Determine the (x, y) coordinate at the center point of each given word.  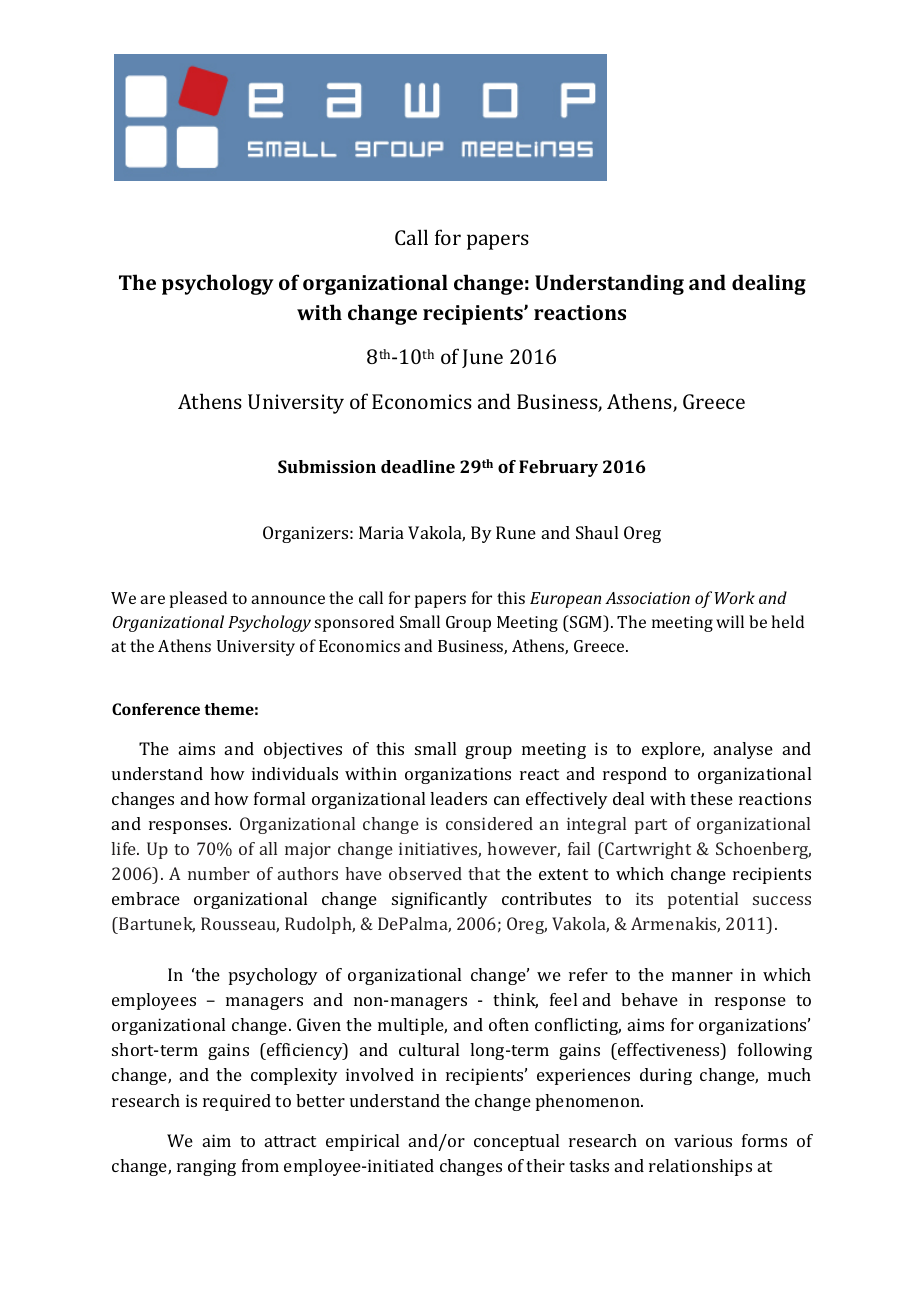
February (558, 468)
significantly (440, 900)
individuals (295, 773)
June (482, 358)
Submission (327, 466)
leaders (458, 798)
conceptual (516, 1142)
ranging (206, 1167)
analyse (743, 750)
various (703, 1140)
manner (702, 976)
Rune (516, 532)
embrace (146, 898)
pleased (198, 599)
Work (735, 597)
